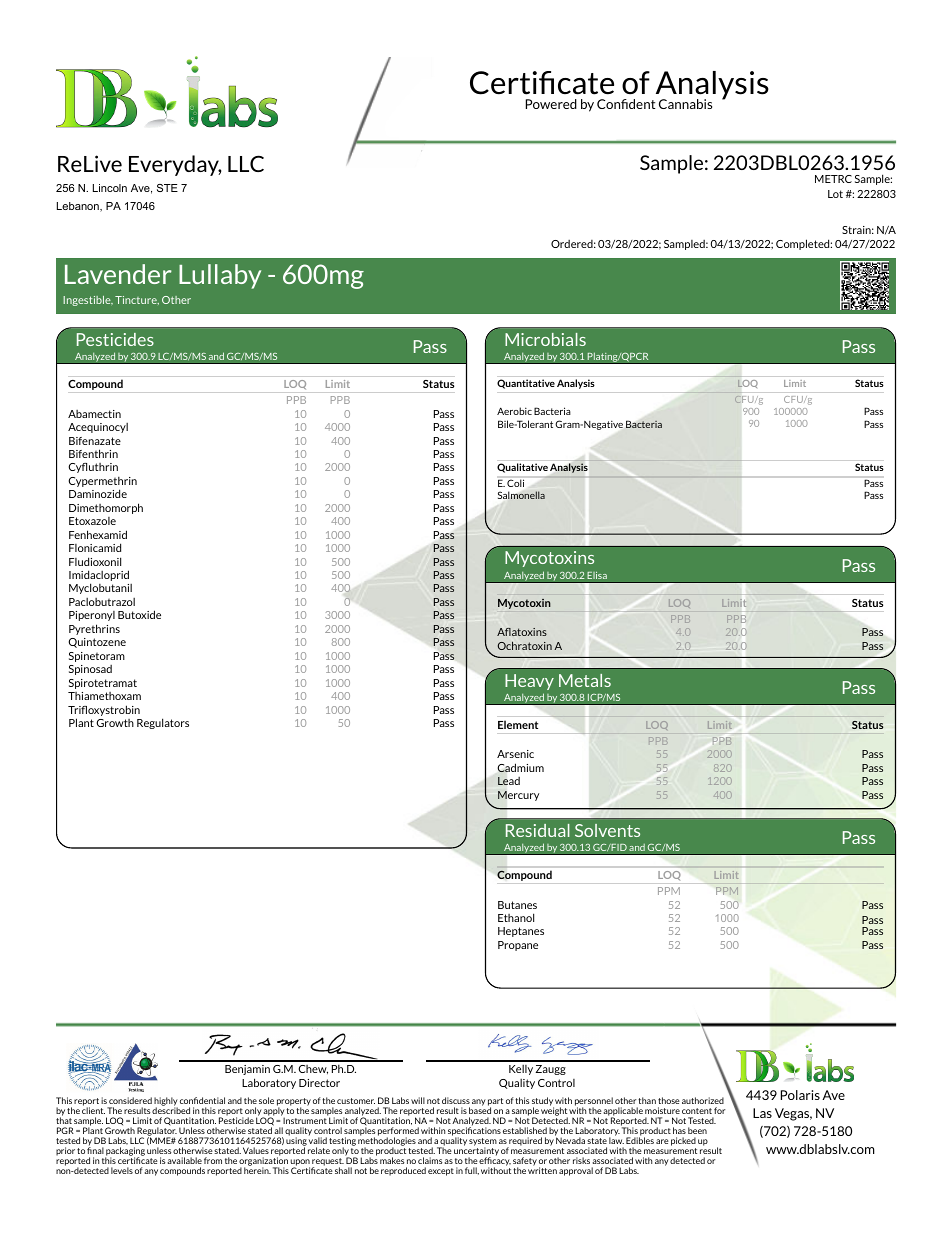 The height and width of the image is (1233, 952). Describe the element at coordinates (551, 104) in the image. I see `Powered` at that location.
